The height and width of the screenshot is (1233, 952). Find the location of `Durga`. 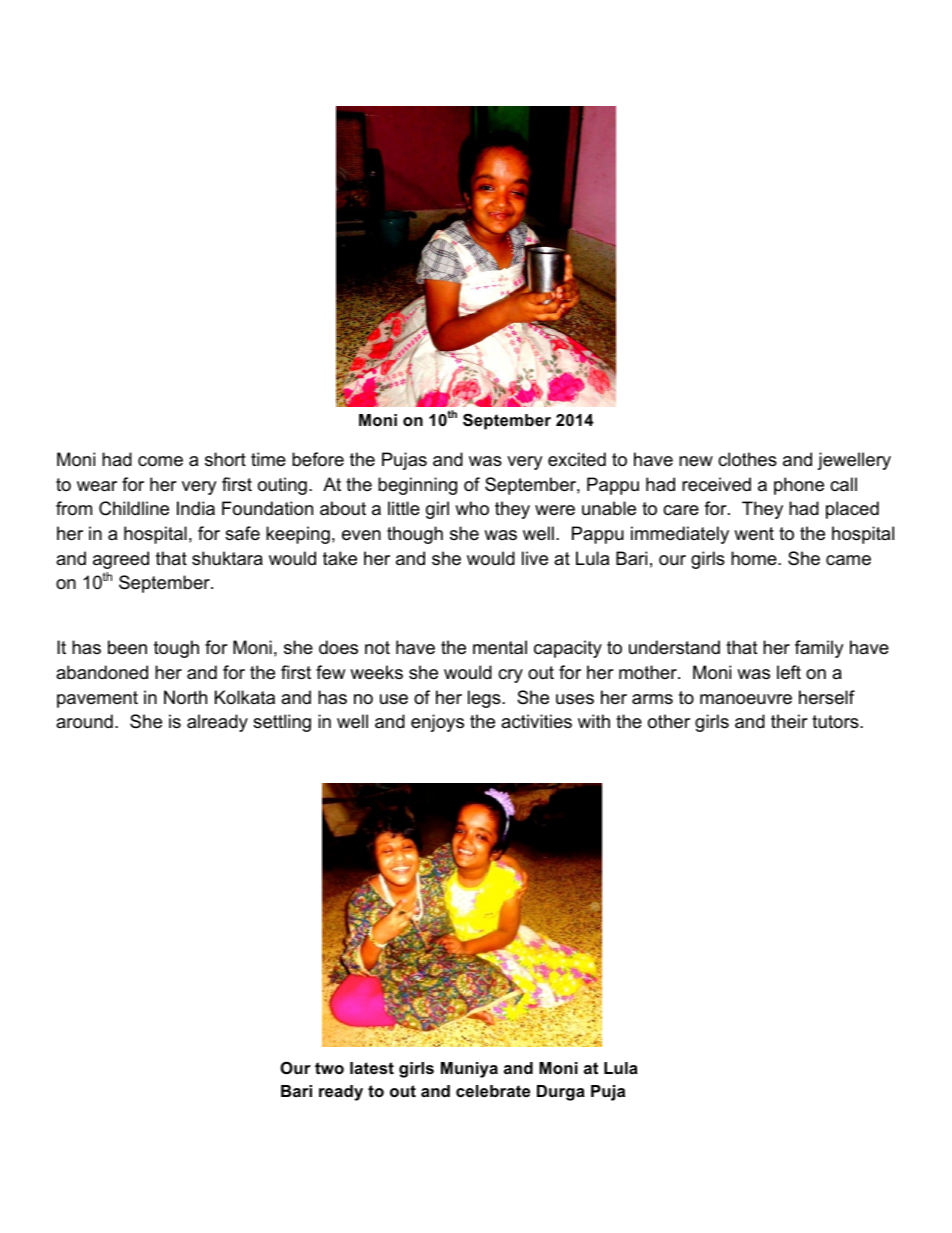

Durga is located at coordinates (561, 1093).
